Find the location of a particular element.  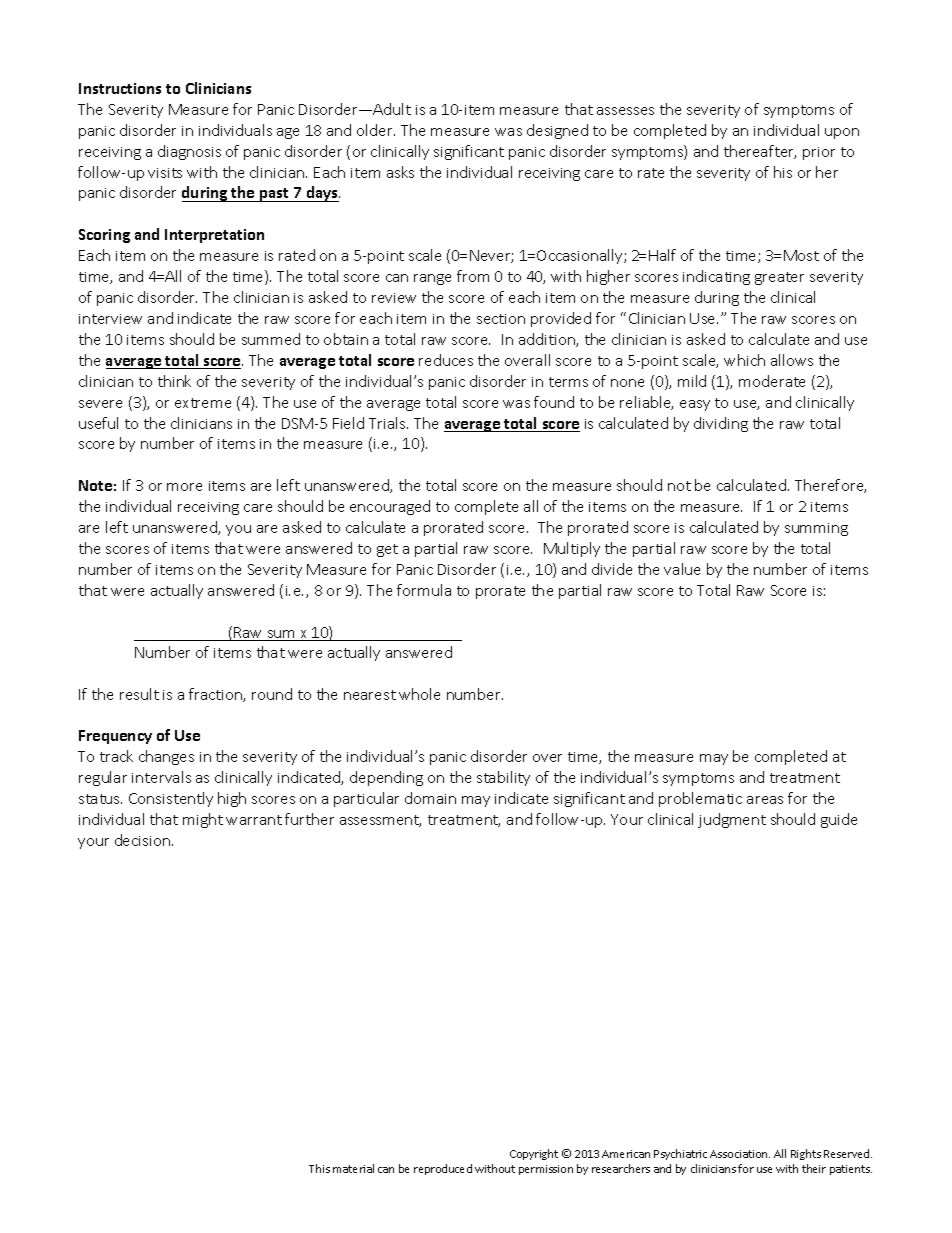

domain is located at coordinates (430, 798).
